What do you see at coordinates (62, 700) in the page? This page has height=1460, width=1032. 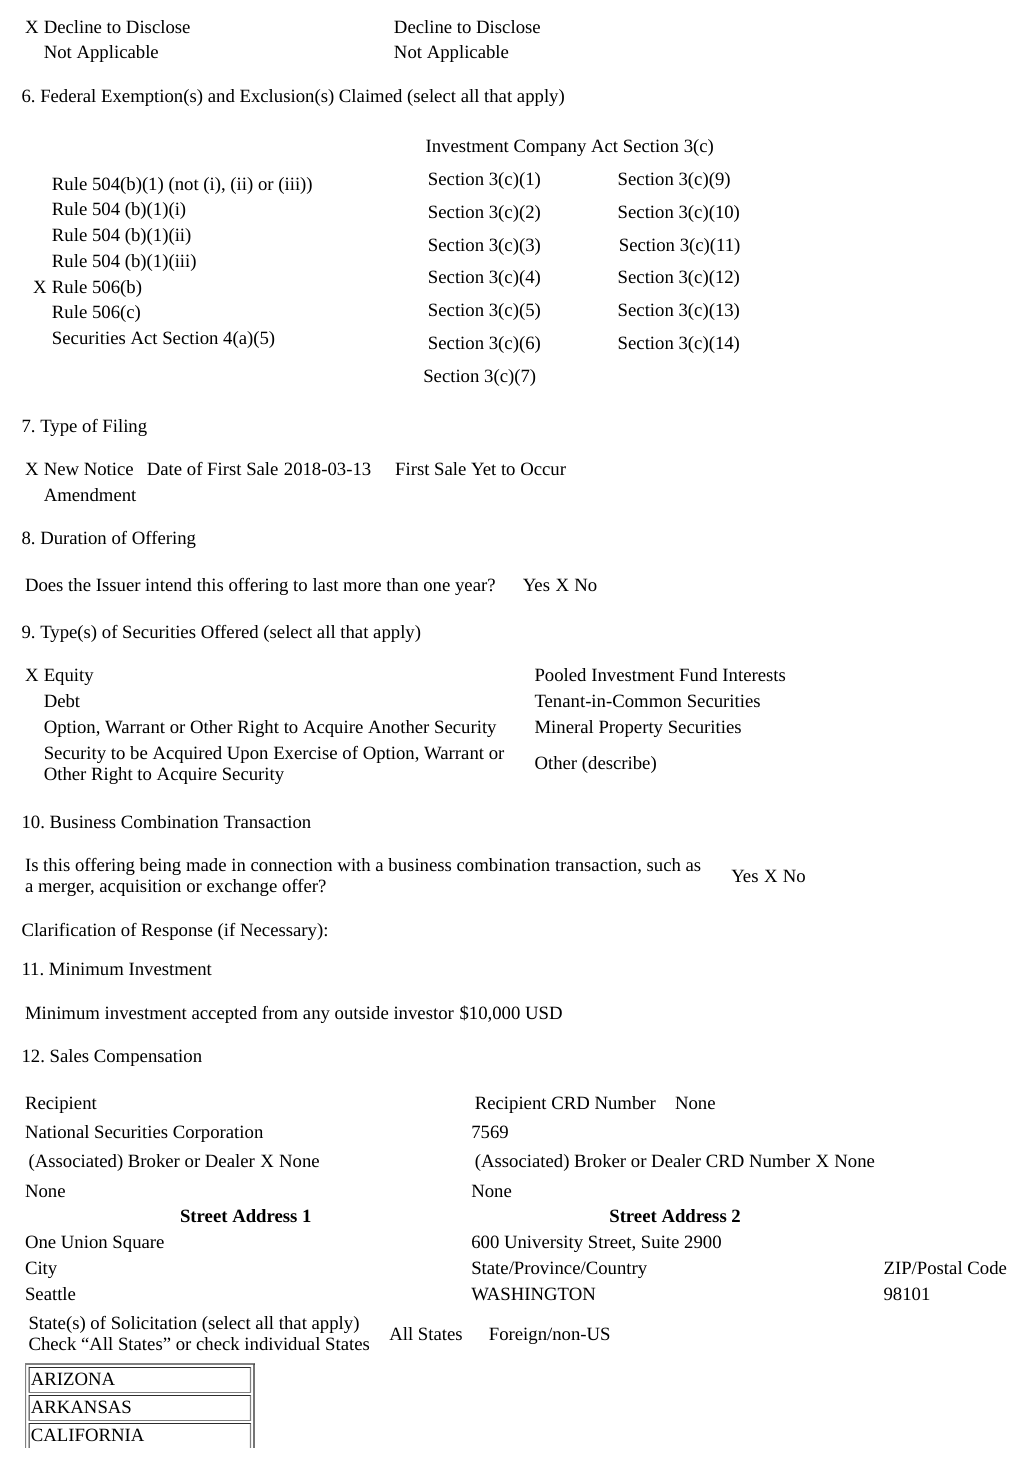 I see `Debt` at bounding box center [62, 700].
